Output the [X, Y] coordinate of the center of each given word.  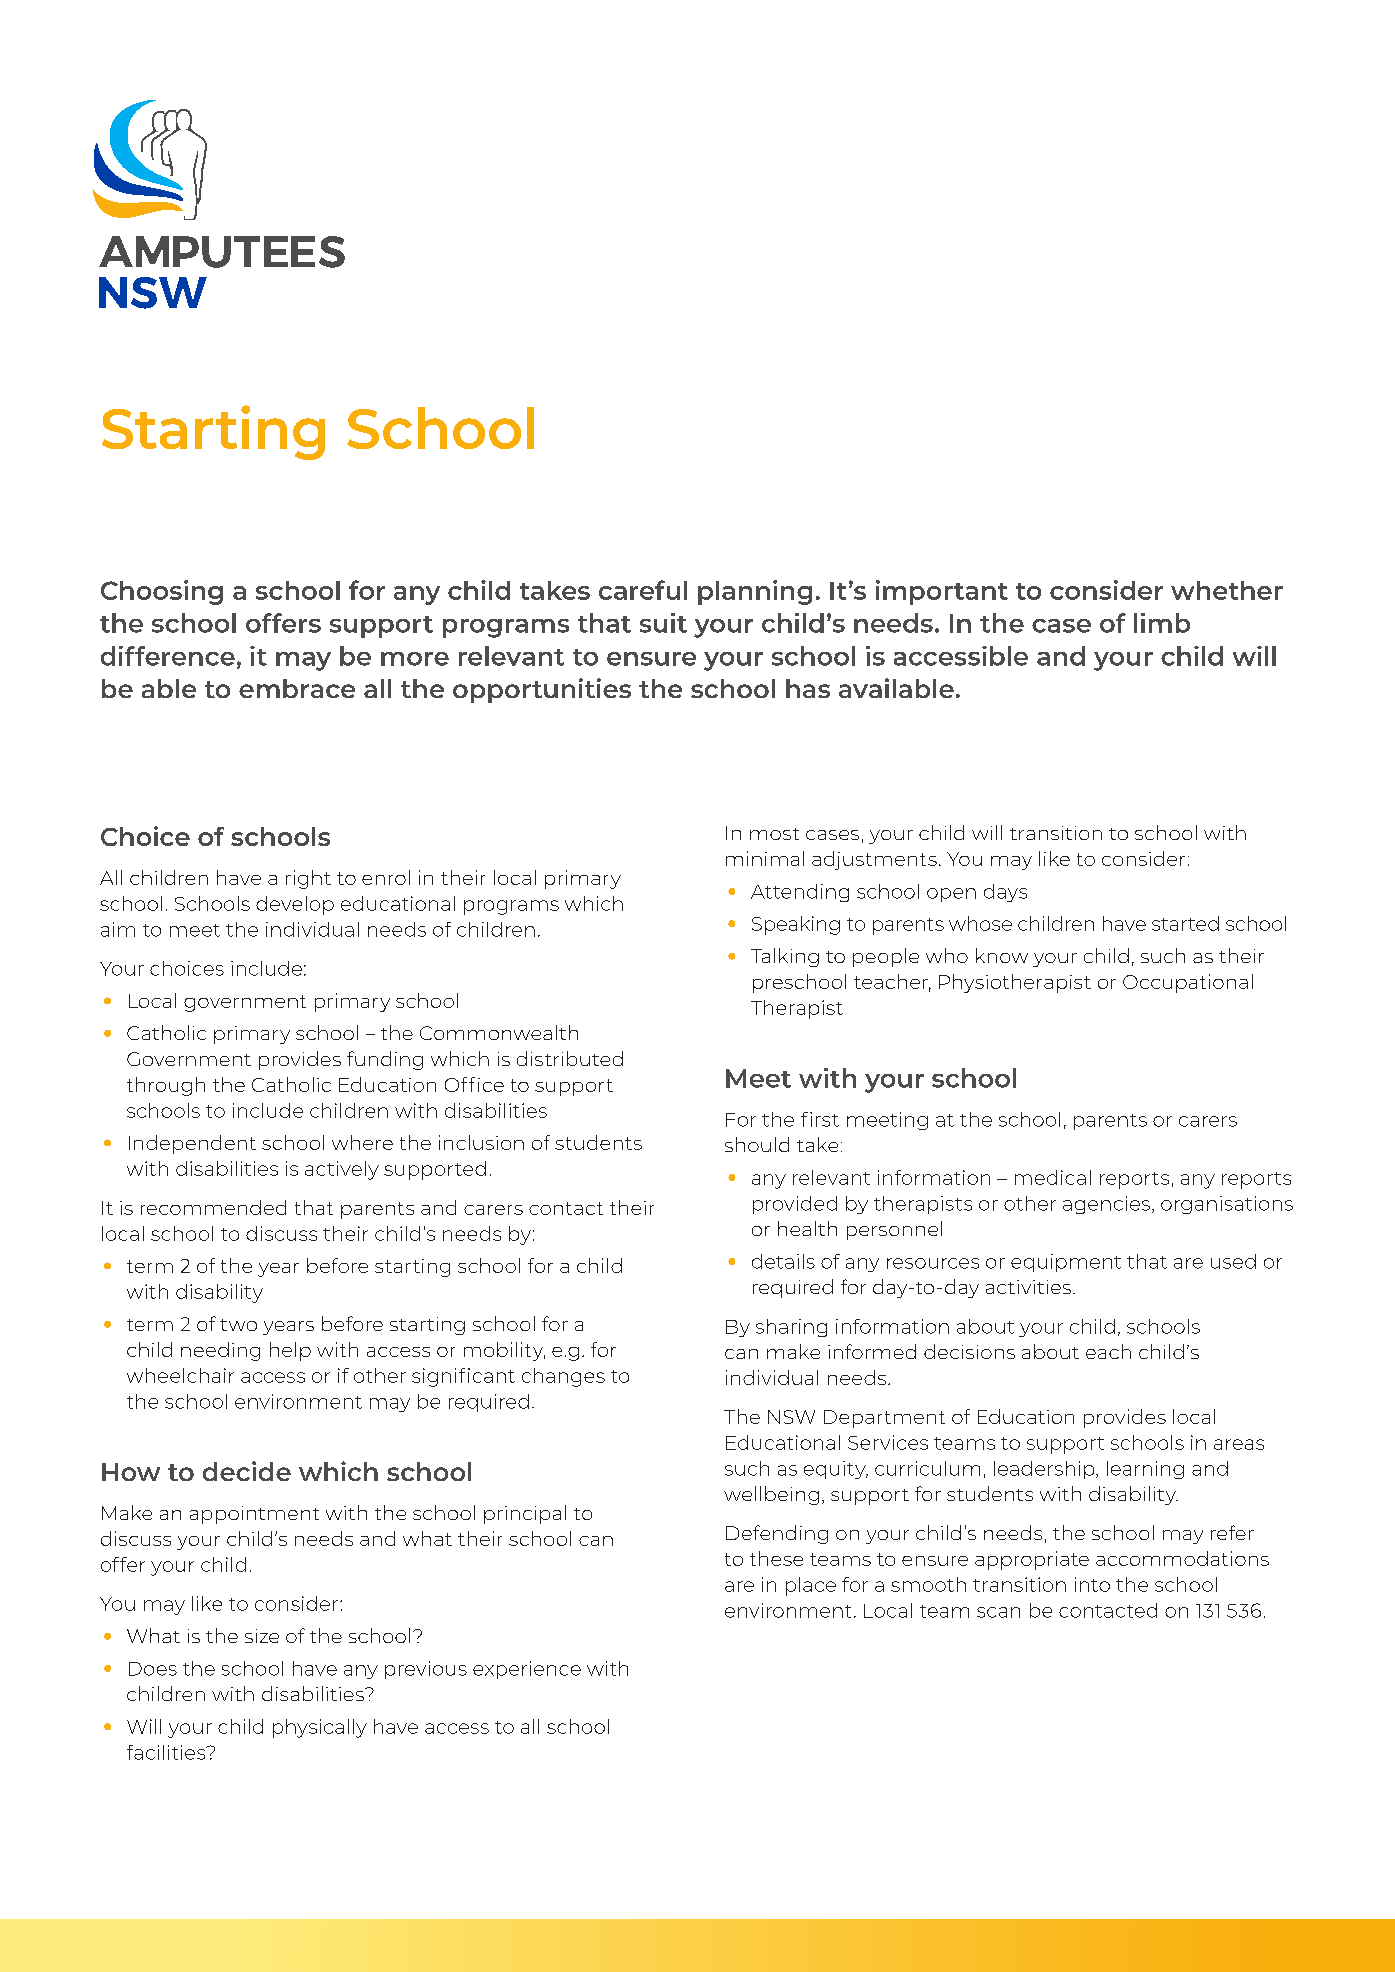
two [238, 1325]
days [1005, 893]
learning [1145, 1470]
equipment [1066, 1263]
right [308, 879]
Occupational [1188, 983]
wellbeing [771, 1495]
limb [1162, 623]
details [783, 1261]
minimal [765, 858]
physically [320, 1728]
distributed [570, 1058]
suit [663, 623]
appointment [254, 1515]
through [166, 1086]
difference [168, 656]
